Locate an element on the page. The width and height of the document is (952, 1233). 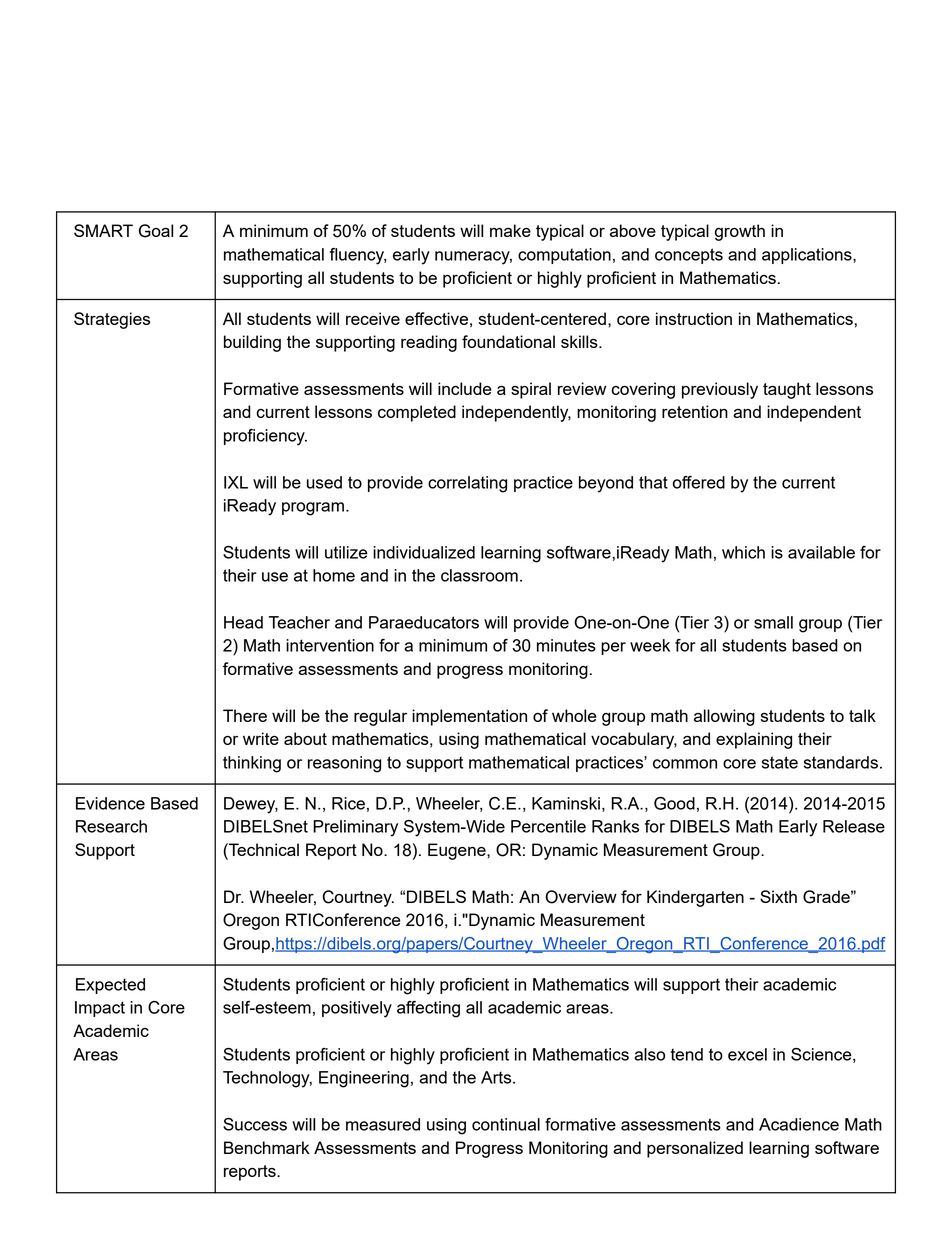
implementation is located at coordinates (469, 717).
